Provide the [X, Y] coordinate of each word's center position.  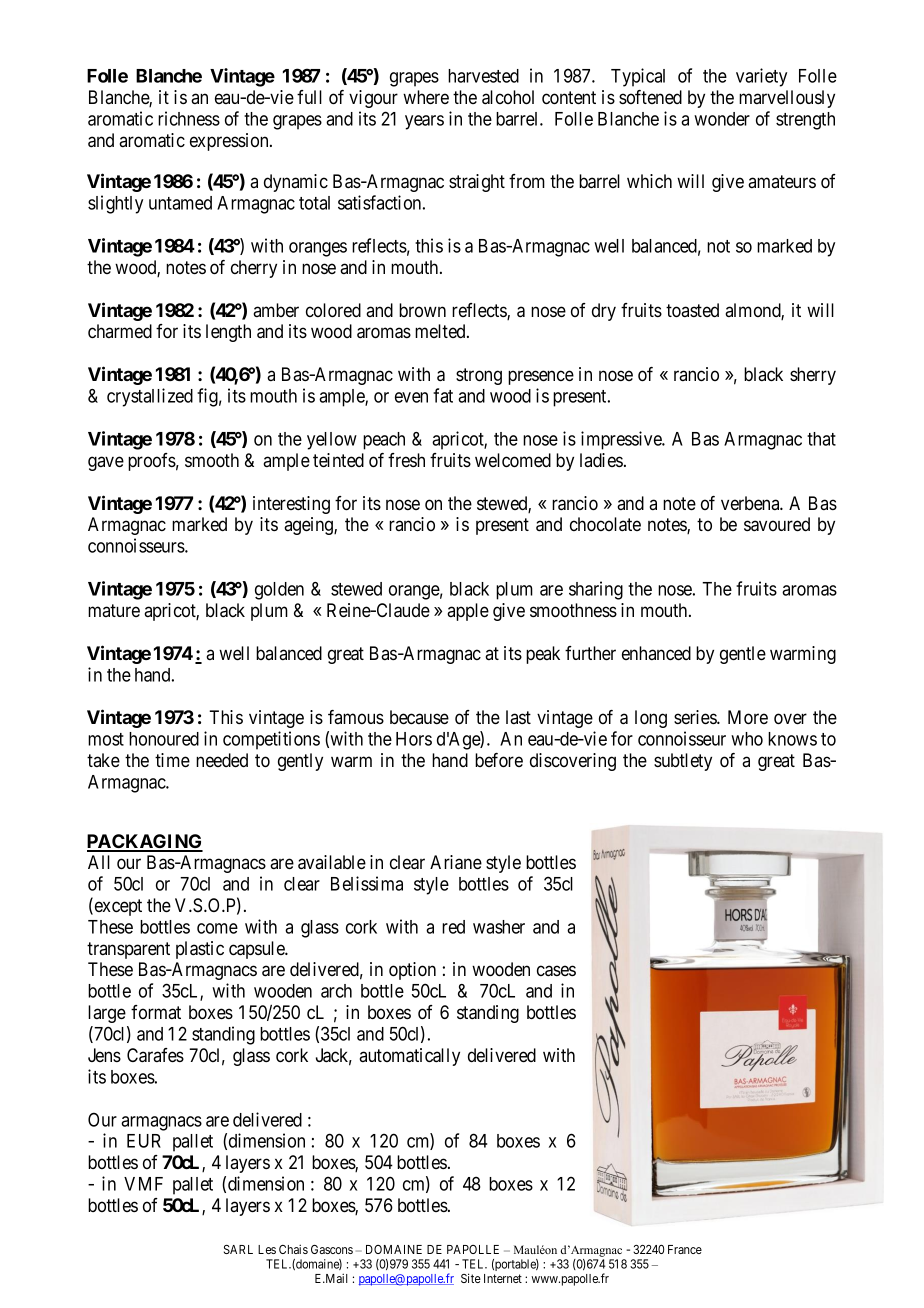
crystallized [150, 397]
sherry [813, 376]
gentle [743, 655]
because [419, 717]
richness [189, 118]
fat [443, 395]
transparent [128, 950]
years [424, 122]
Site [471, 1278]
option [412, 971]
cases [556, 971]
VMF [143, 1184]
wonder [722, 119]
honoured [164, 739]
